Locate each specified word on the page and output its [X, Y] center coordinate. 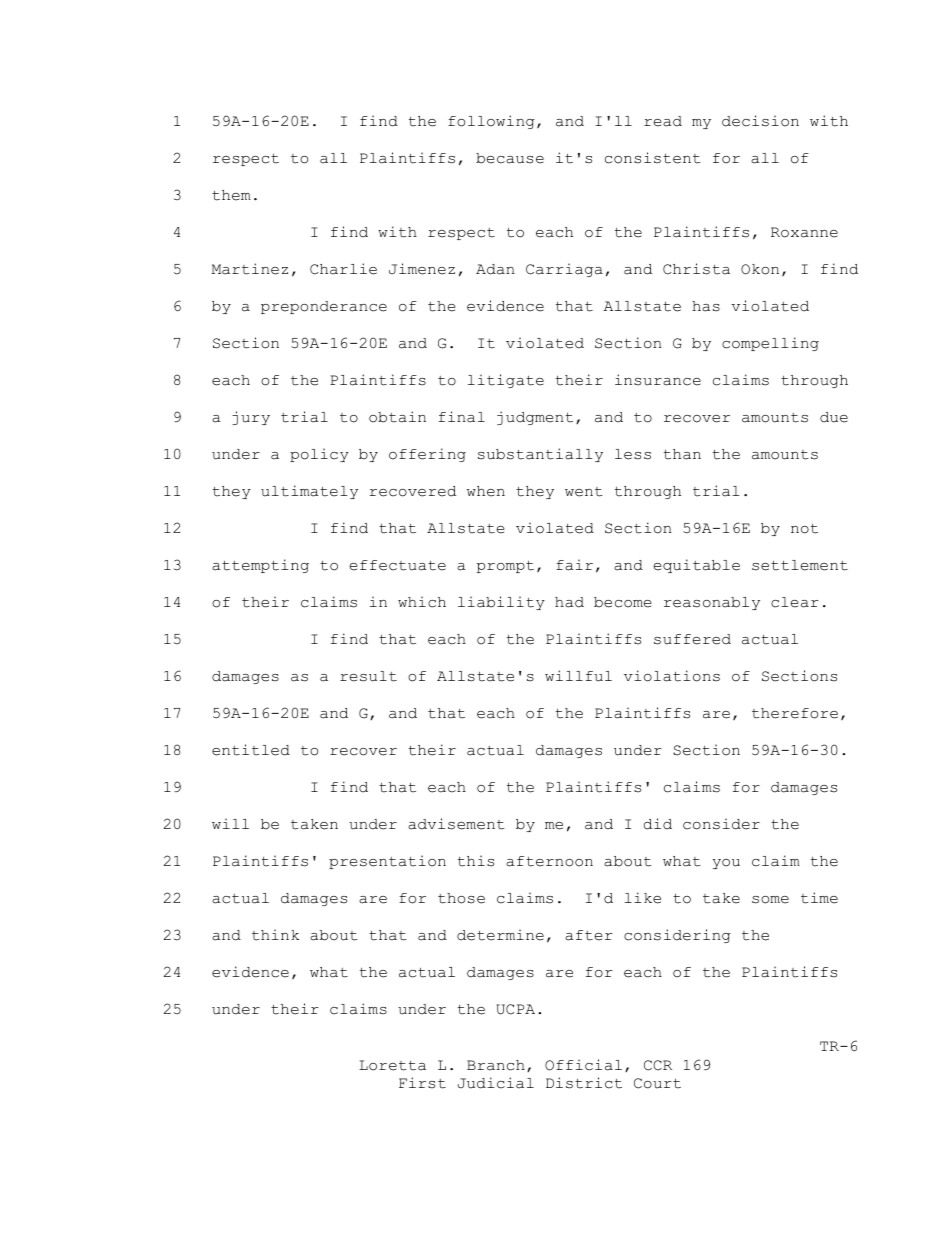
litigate [506, 381]
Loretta [392, 1065]
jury [251, 418]
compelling [770, 344]
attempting [260, 566]
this [476, 861]
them [231, 195]
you [726, 864]
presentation [387, 862]
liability [501, 603]
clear [794, 602]
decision [760, 121]
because [510, 158]
